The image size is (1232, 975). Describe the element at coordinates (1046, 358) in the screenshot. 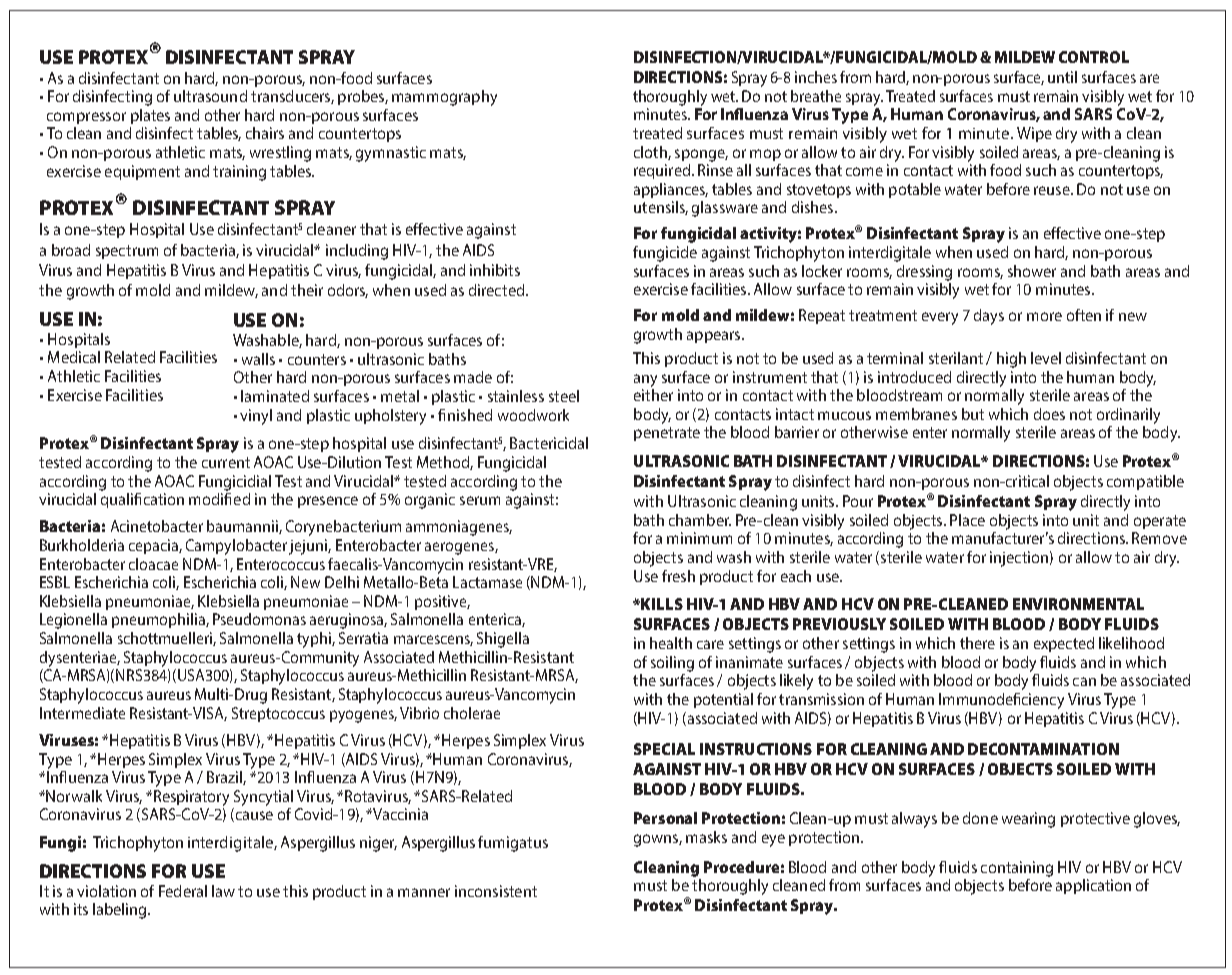

I see `level` at that location.
